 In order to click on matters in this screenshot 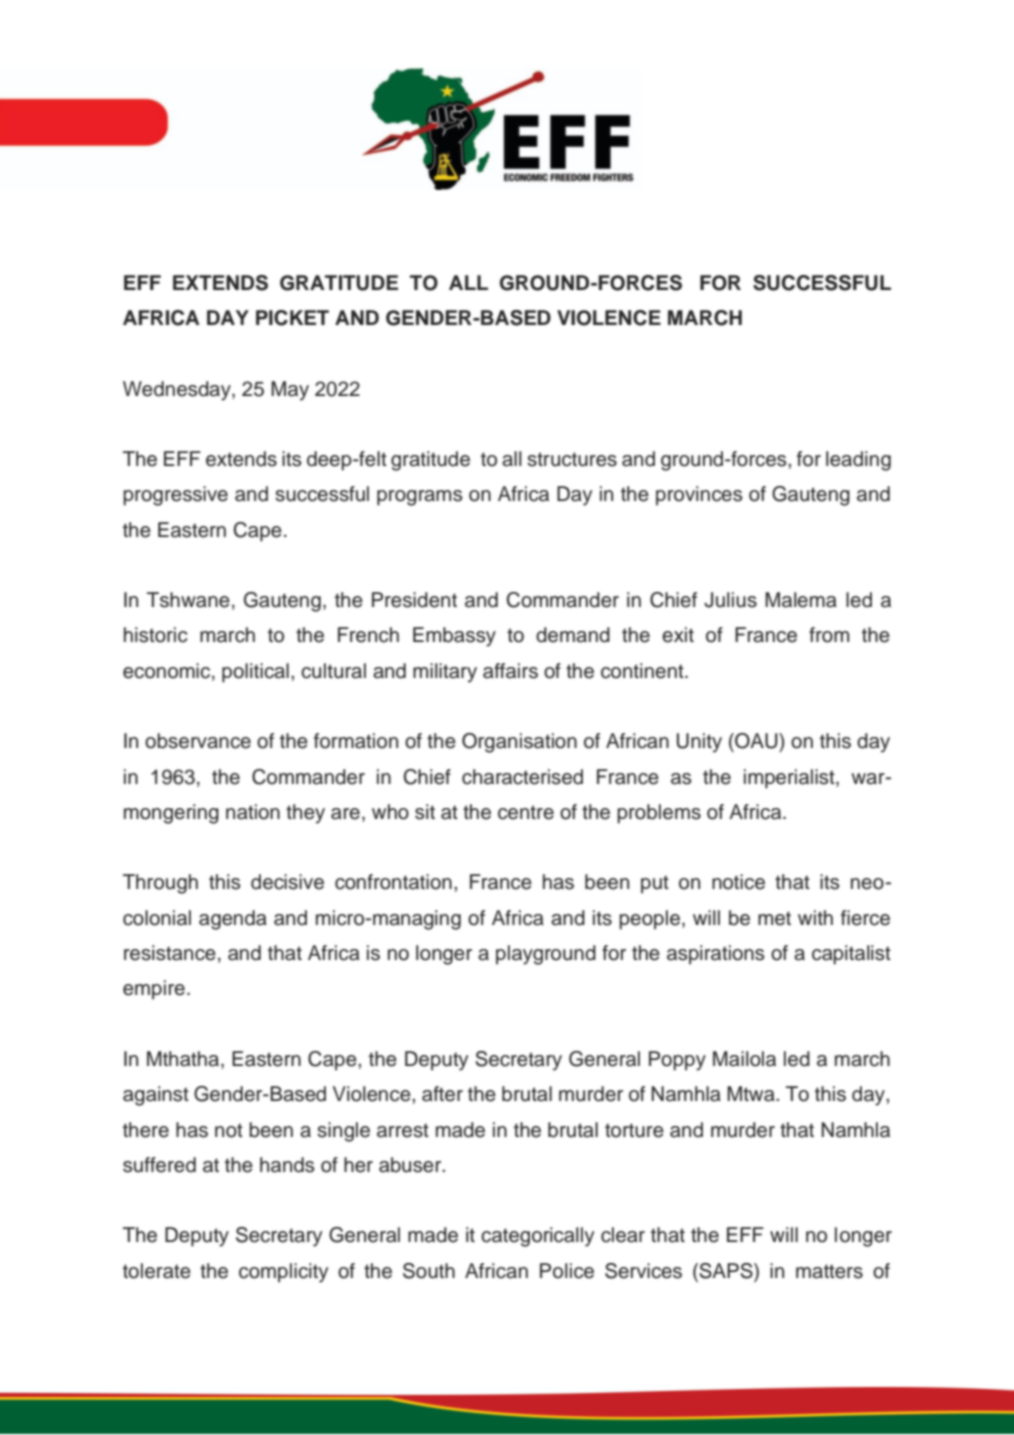, I will do `click(829, 1271)`.
